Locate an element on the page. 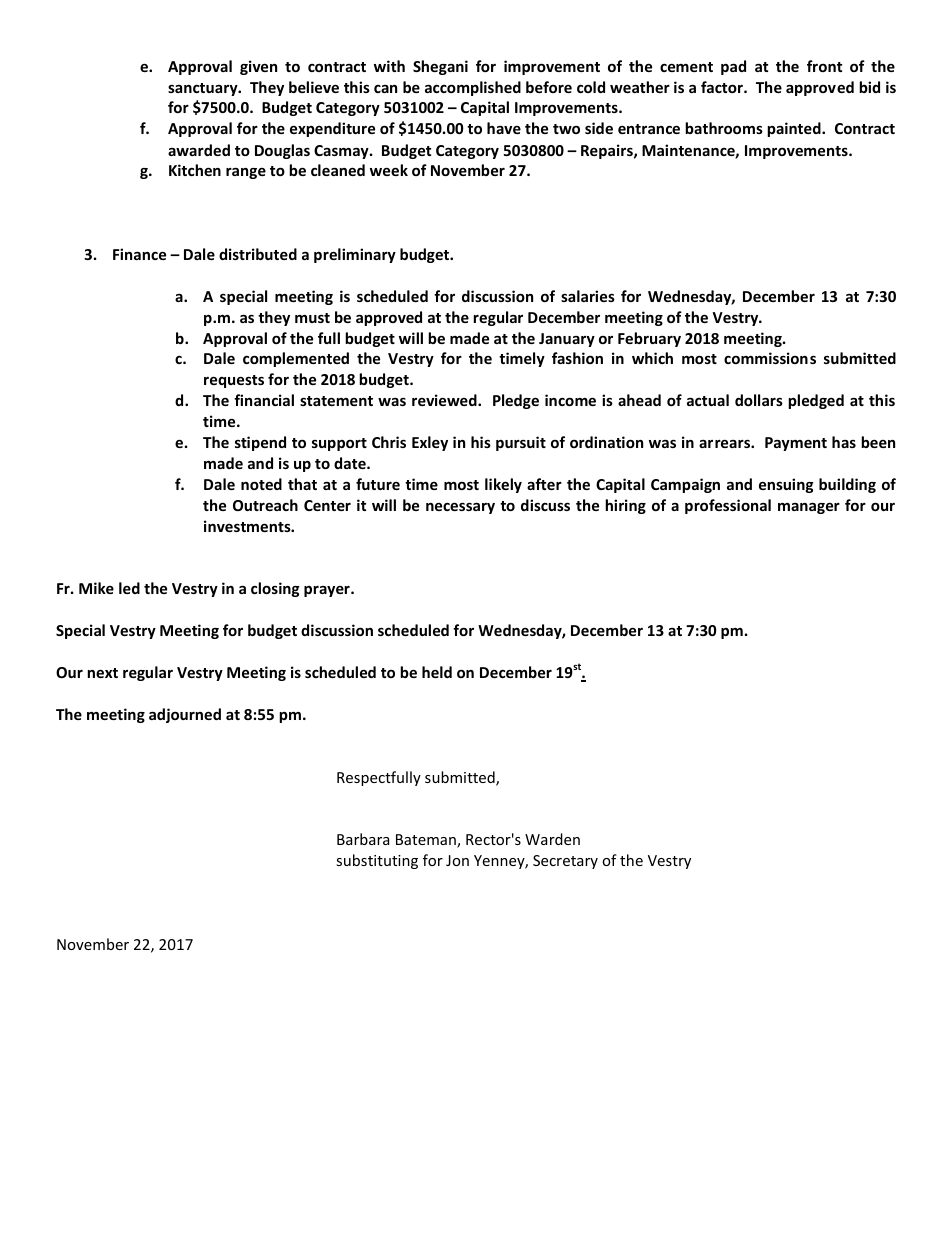  manager is located at coordinates (809, 508).
